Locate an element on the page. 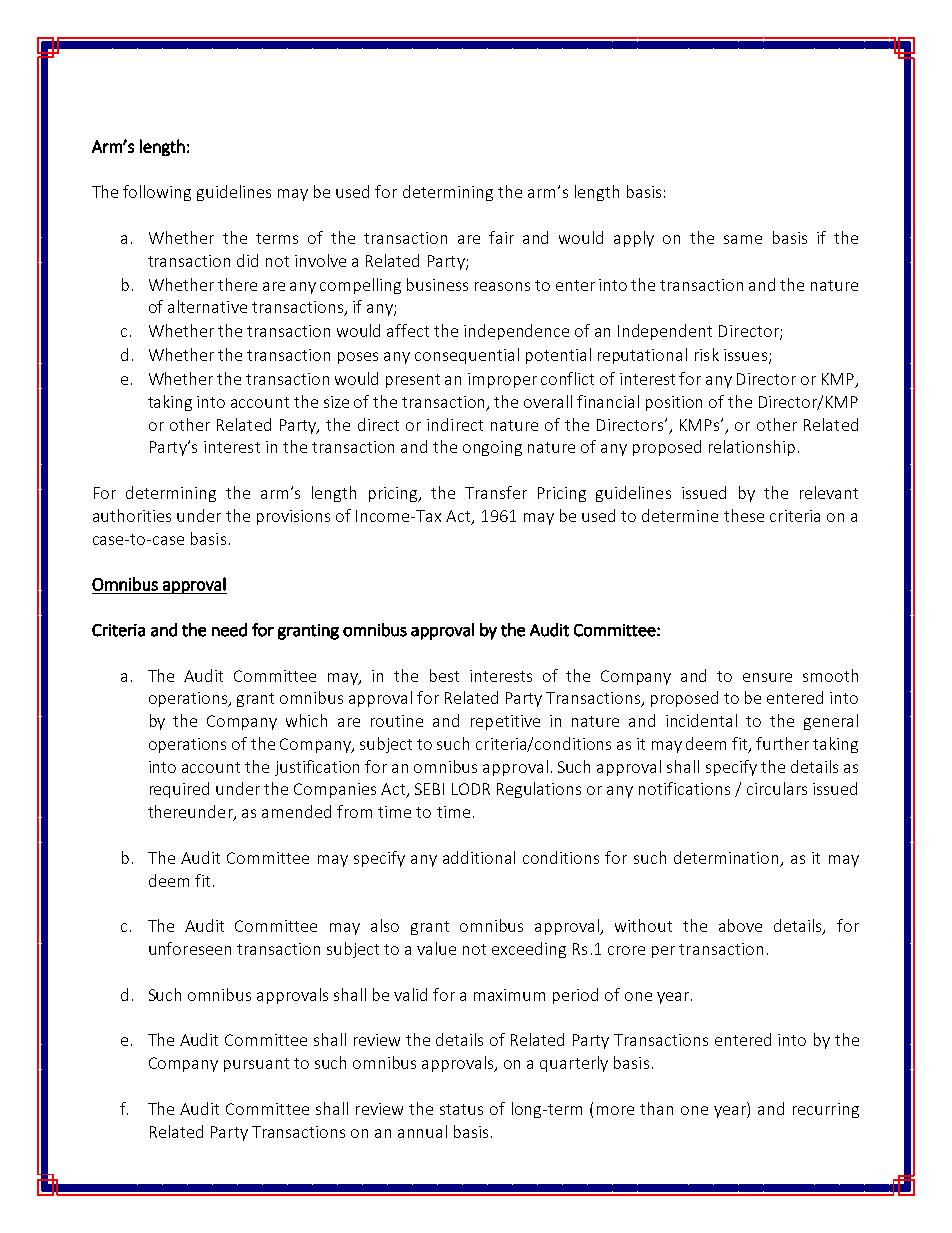 The image size is (952, 1233). fair is located at coordinates (501, 237).
